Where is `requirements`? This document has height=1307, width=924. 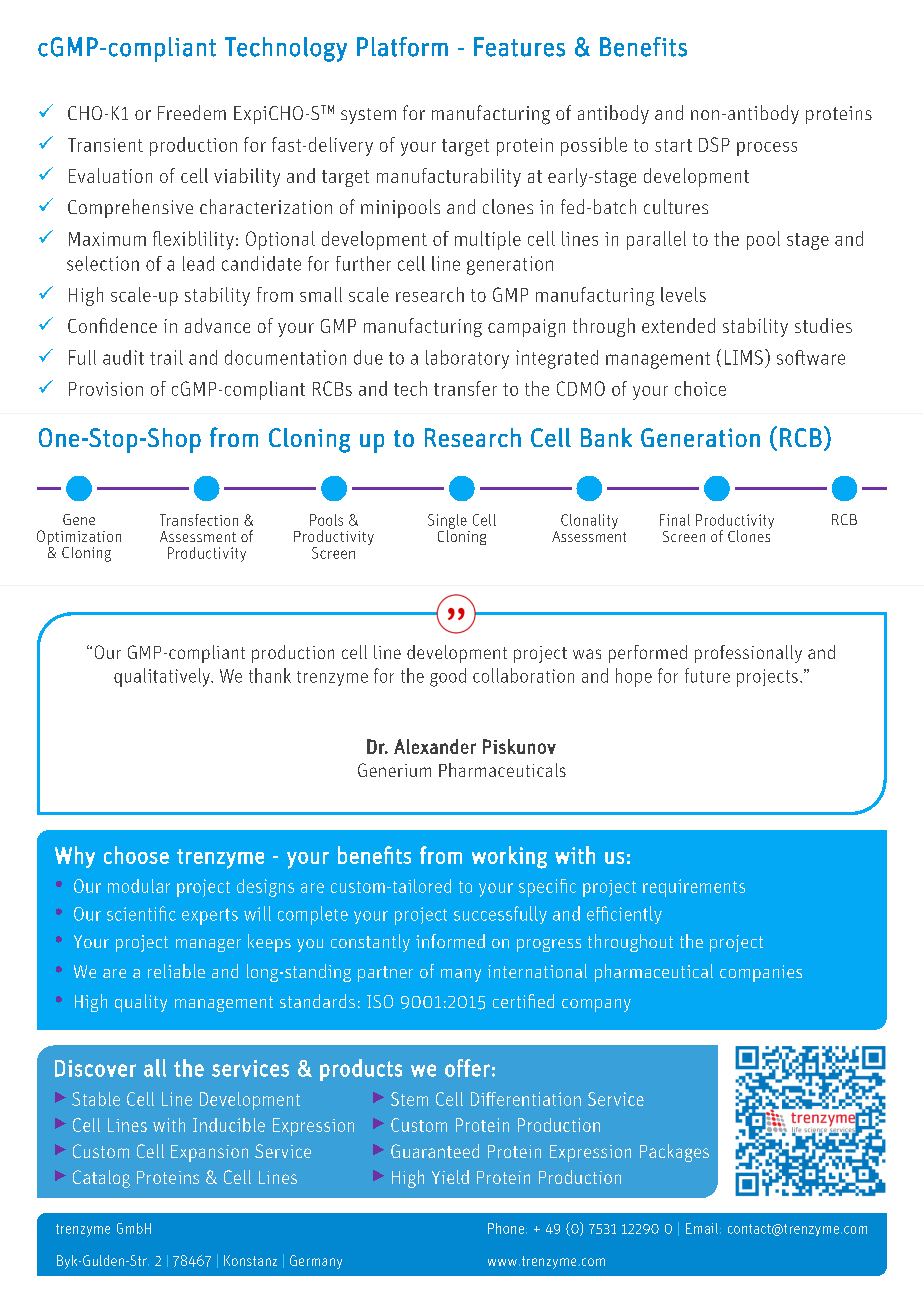
requirements is located at coordinates (694, 888).
